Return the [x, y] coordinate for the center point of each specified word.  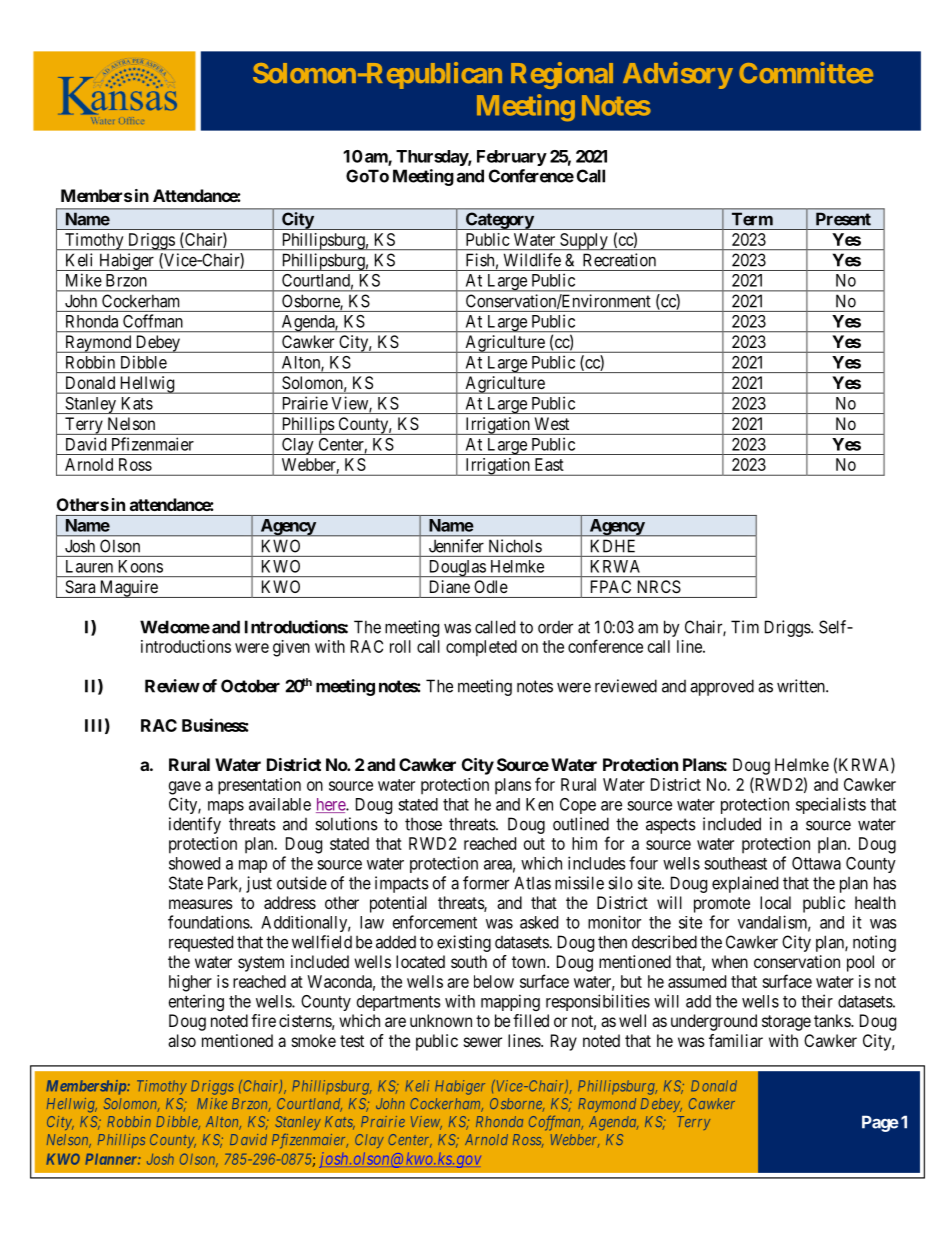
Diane [450, 586]
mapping [510, 1002]
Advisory [678, 75]
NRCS [659, 586]
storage [786, 1023]
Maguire [128, 589]
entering [196, 1002]
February [512, 158]
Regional [562, 75]
